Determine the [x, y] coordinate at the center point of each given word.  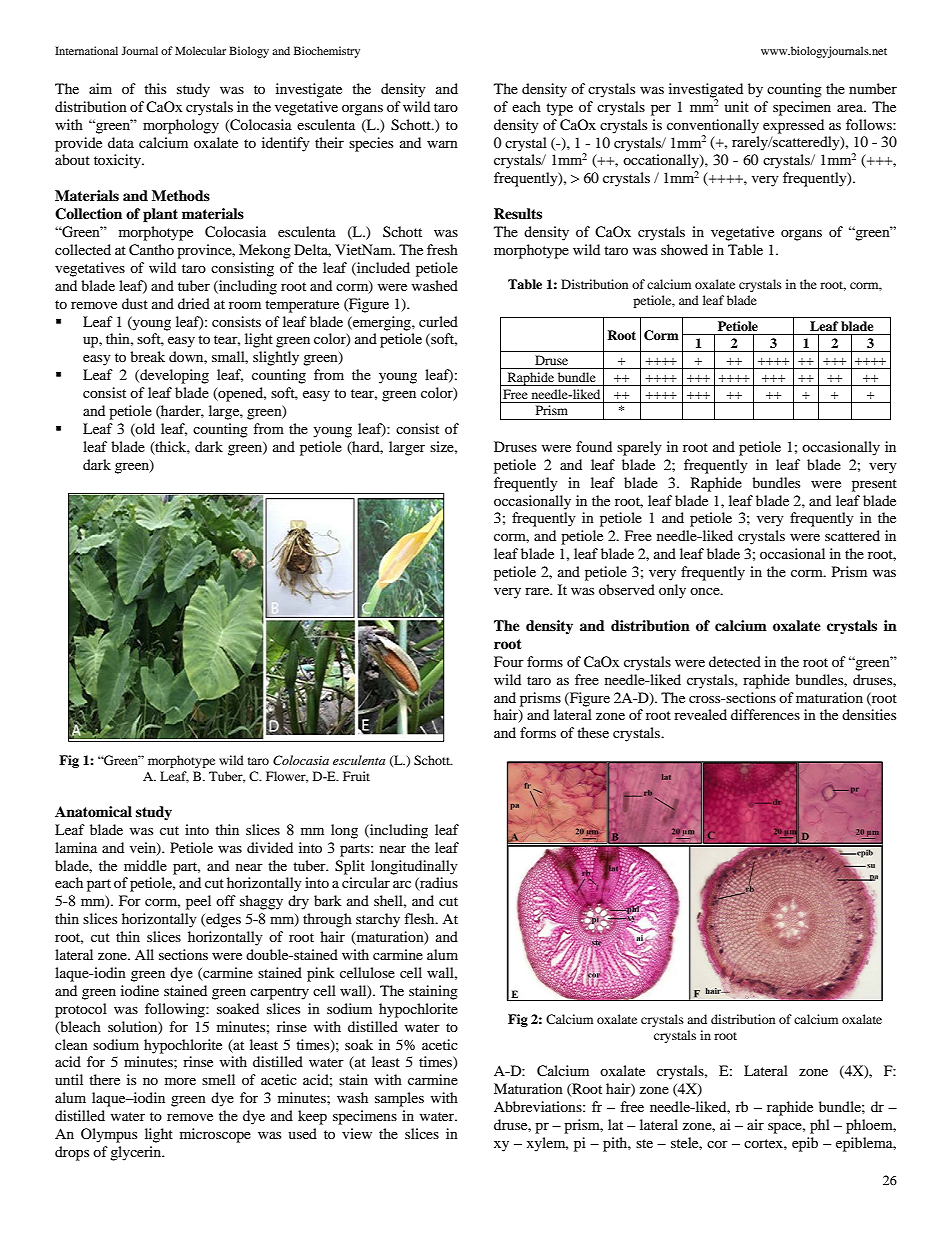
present [874, 485]
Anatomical [93, 811]
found [594, 446]
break [147, 356]
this [155, 88]
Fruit [356, 776]
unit [736, 106]
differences [765, 714]
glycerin [137, 1153]
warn [442, 144]
